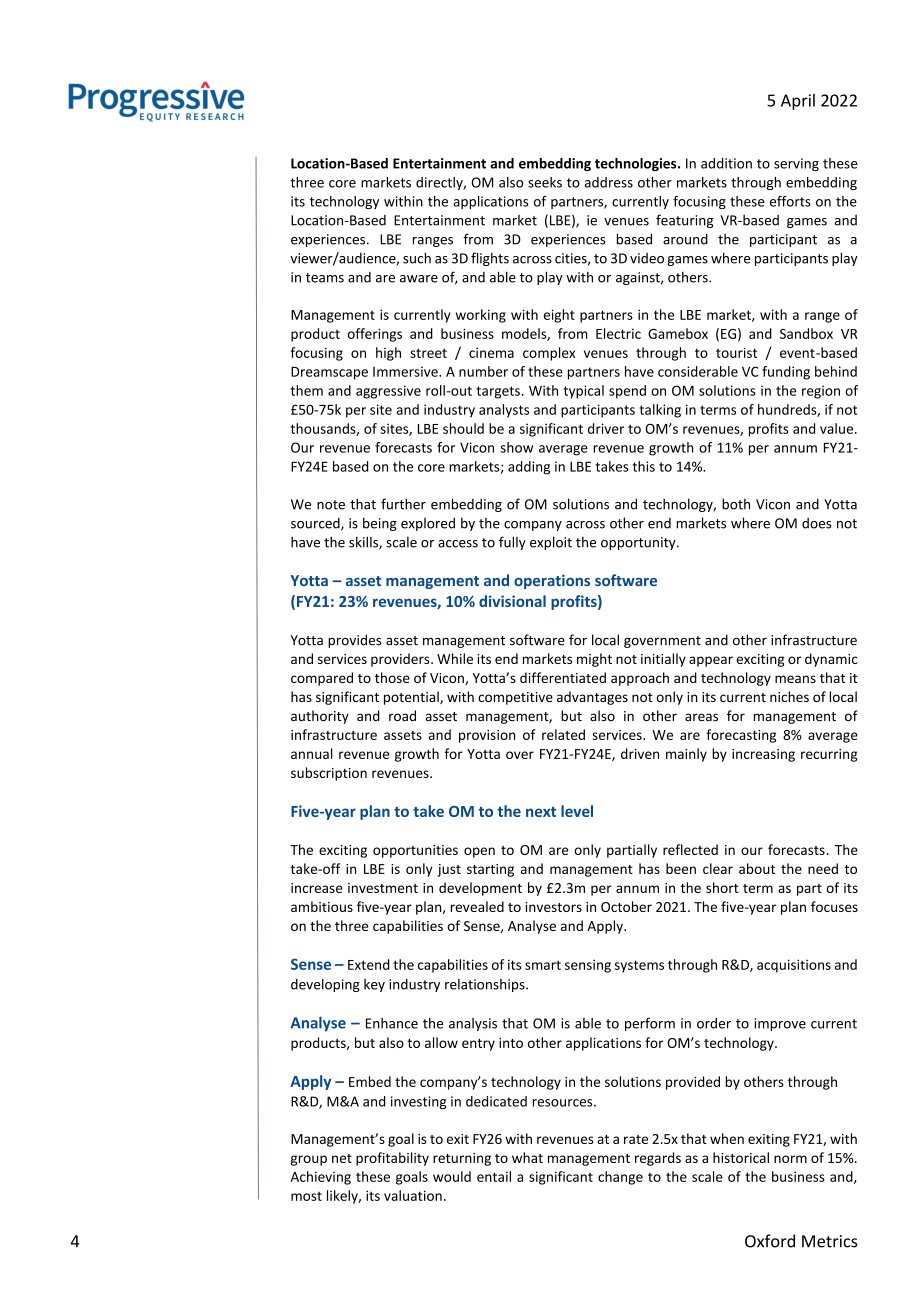  I want to click on Oxford, so click(770, 1241).
